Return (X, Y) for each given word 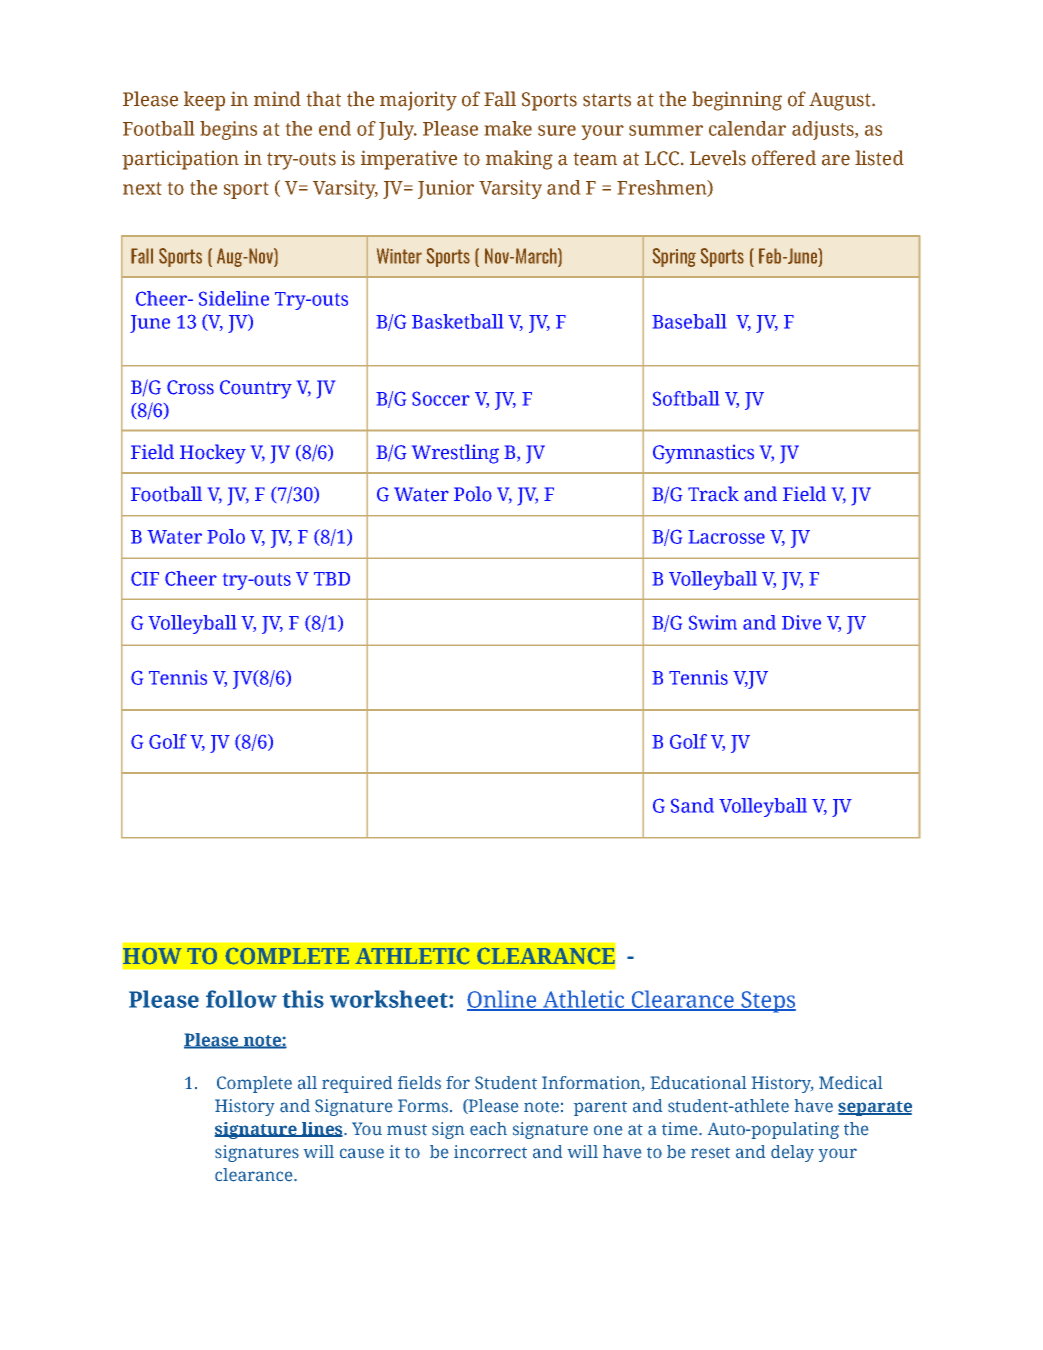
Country (256, 389)
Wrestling (455, 454)
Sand (692, 805)
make (508, 128)
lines (322, 1129)
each (488, 1129)
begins (228, 130)
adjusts (824, 130)
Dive (801, 622)
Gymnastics (703, 454)
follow (241, 999)
